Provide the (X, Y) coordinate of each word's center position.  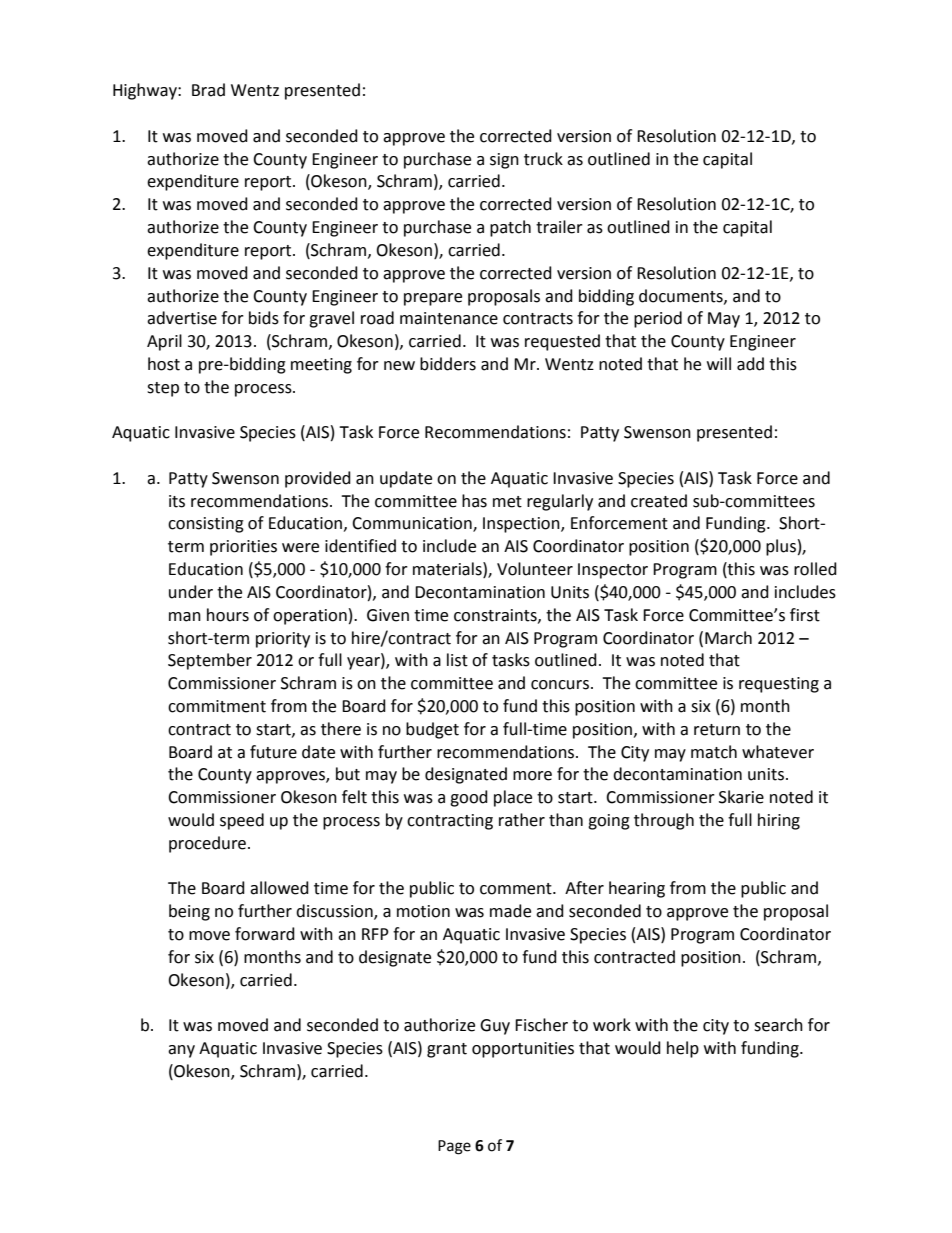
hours (228, 615)
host (164, 364)
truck (543, 159)
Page (454, 1147)
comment (517, 889)
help (683, 1049)
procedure (207, 844)
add (750, 364)
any (181, 1051)
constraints (496, 616)
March (728, 638)
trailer (559, 227)
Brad (208, 90)
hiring (779, 821)
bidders (448, 364)
